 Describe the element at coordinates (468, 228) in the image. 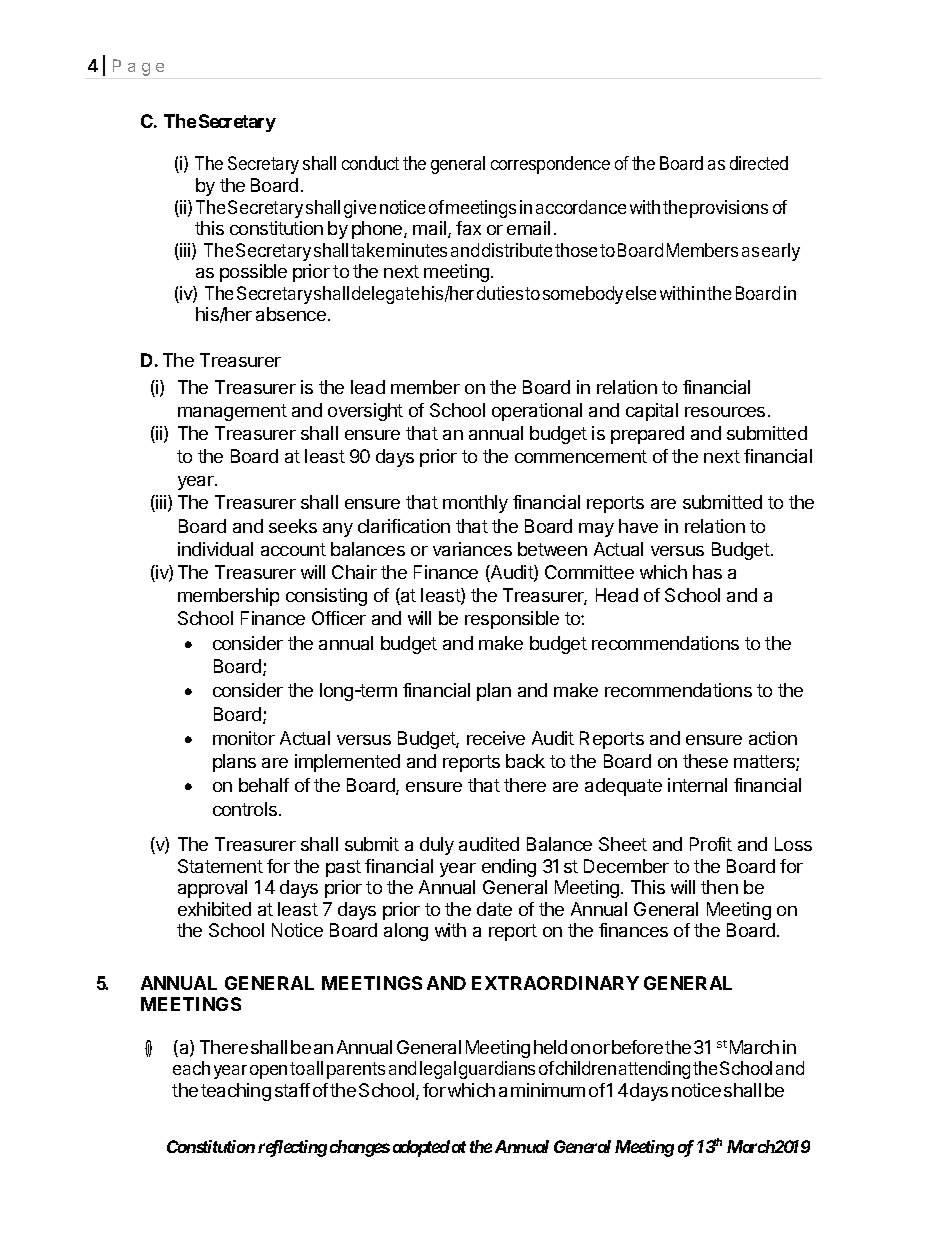

I see `fax` at that location.
